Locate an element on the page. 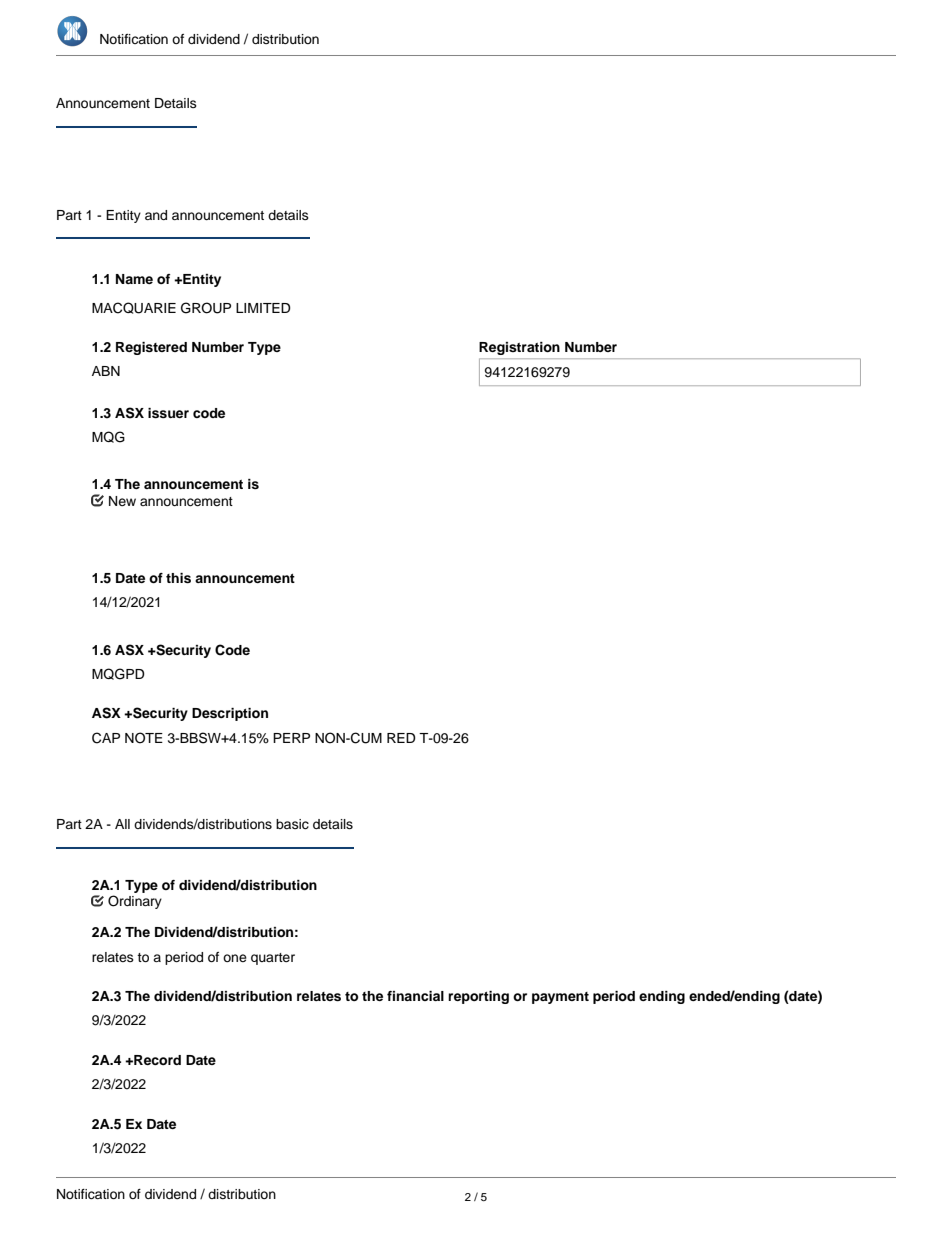 The height and width of the document is (1233, 952). this is located at coordinates (178, 578).
